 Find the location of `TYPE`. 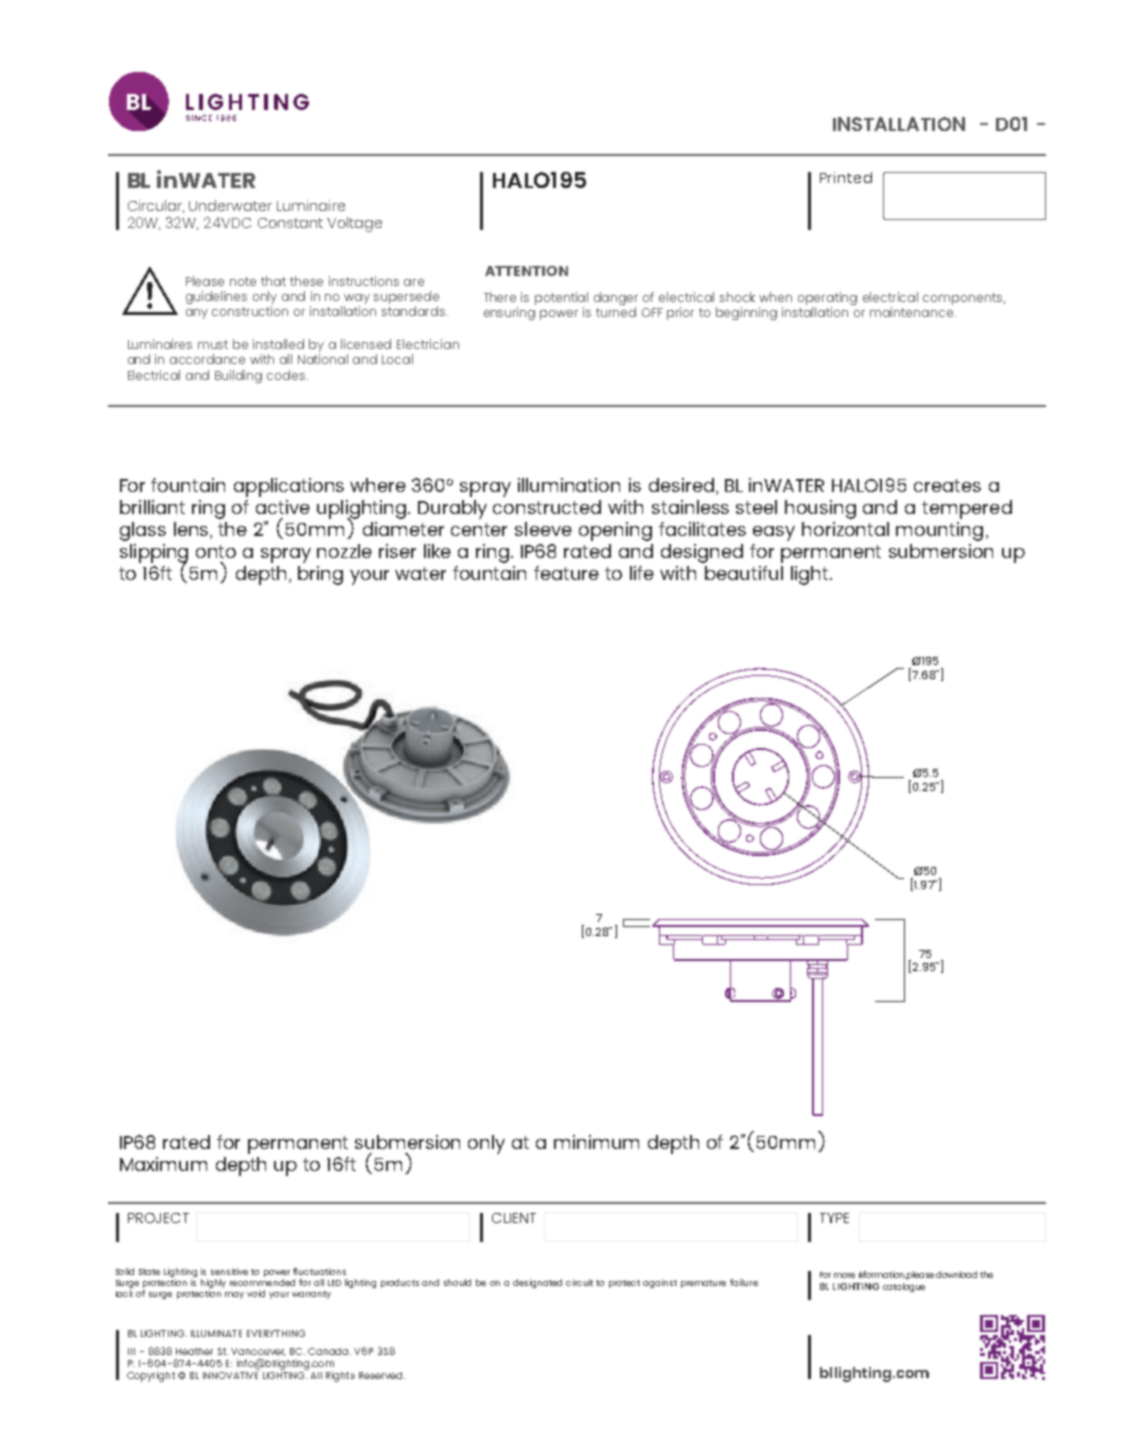

TYPE is located at coordinates (834, 1218).
